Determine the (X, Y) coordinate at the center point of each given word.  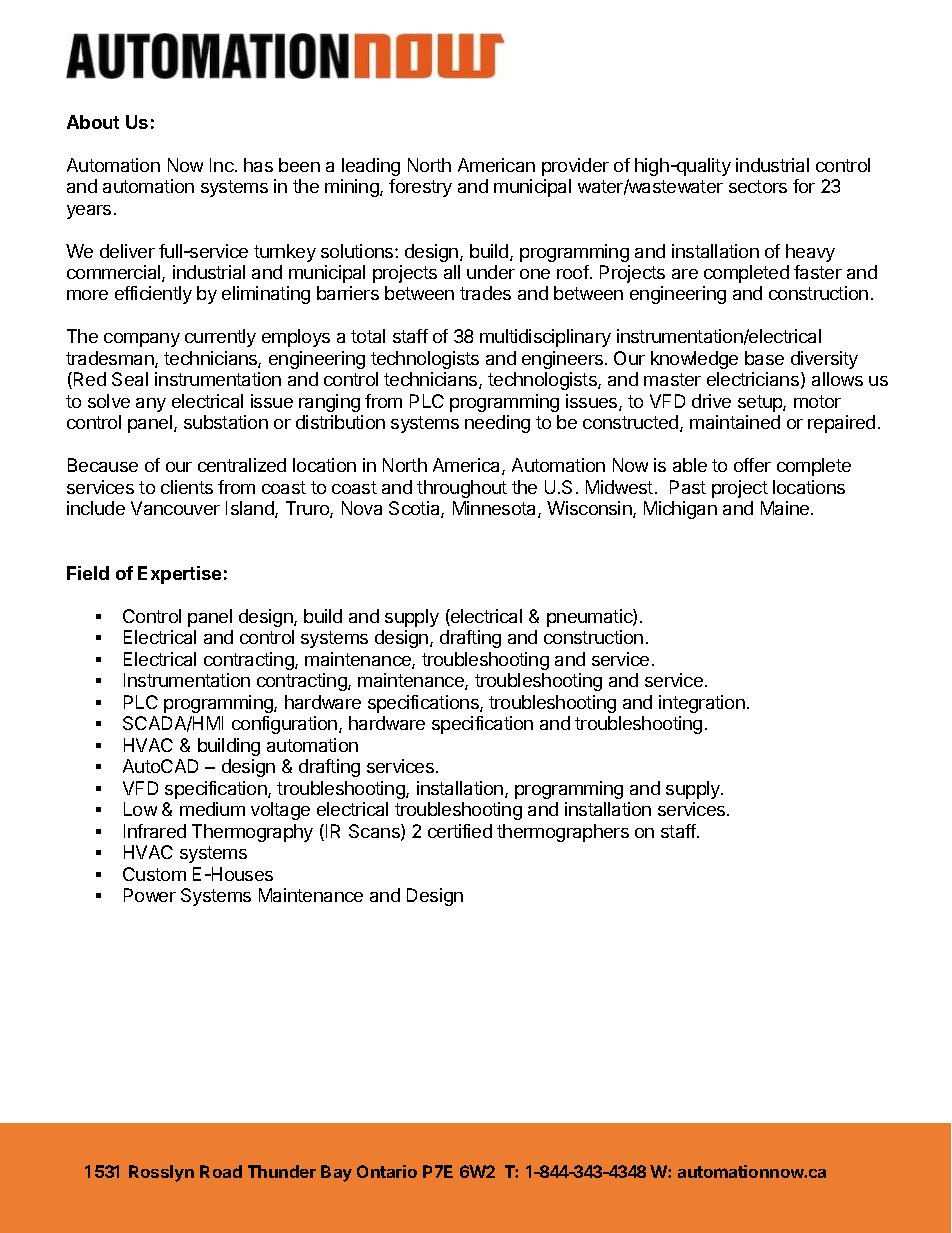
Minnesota (496, 509)
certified (460, 831)
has (258, 165)
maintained (735, 422)
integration (702, 704)
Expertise (179, 575)
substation (226, 422)
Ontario (387, 1171)
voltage (280, 811)
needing (497, 424)
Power (150, 895)
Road (221, 1171)
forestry (420, 188)
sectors (758, 186)
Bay (336, 1173)
